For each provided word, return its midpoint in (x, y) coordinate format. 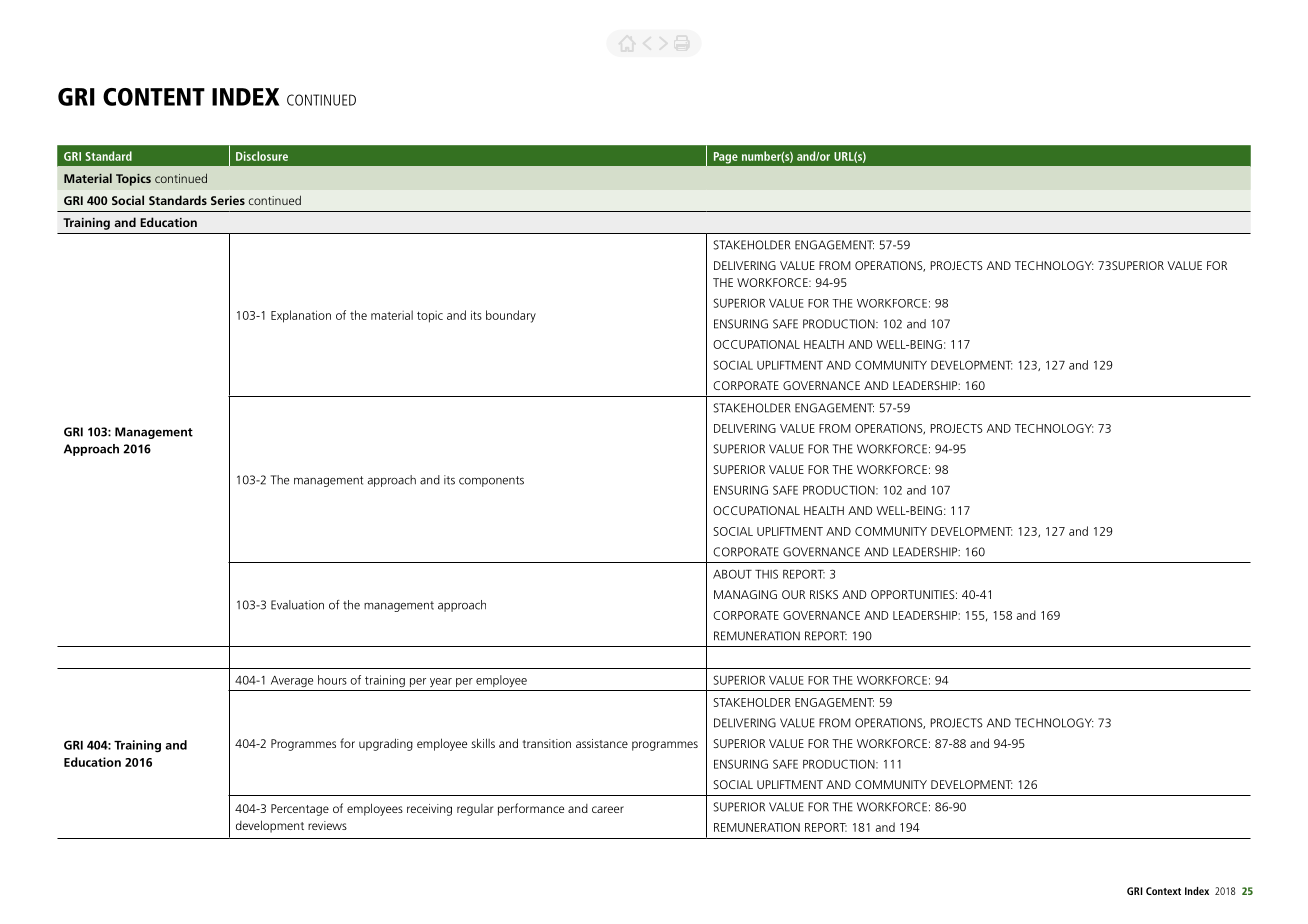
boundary (511, 316)
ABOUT (732, 574)
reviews (327, 825)
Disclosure (262, 156)
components (491, 481)
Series (228, 200)
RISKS (824, 594)
